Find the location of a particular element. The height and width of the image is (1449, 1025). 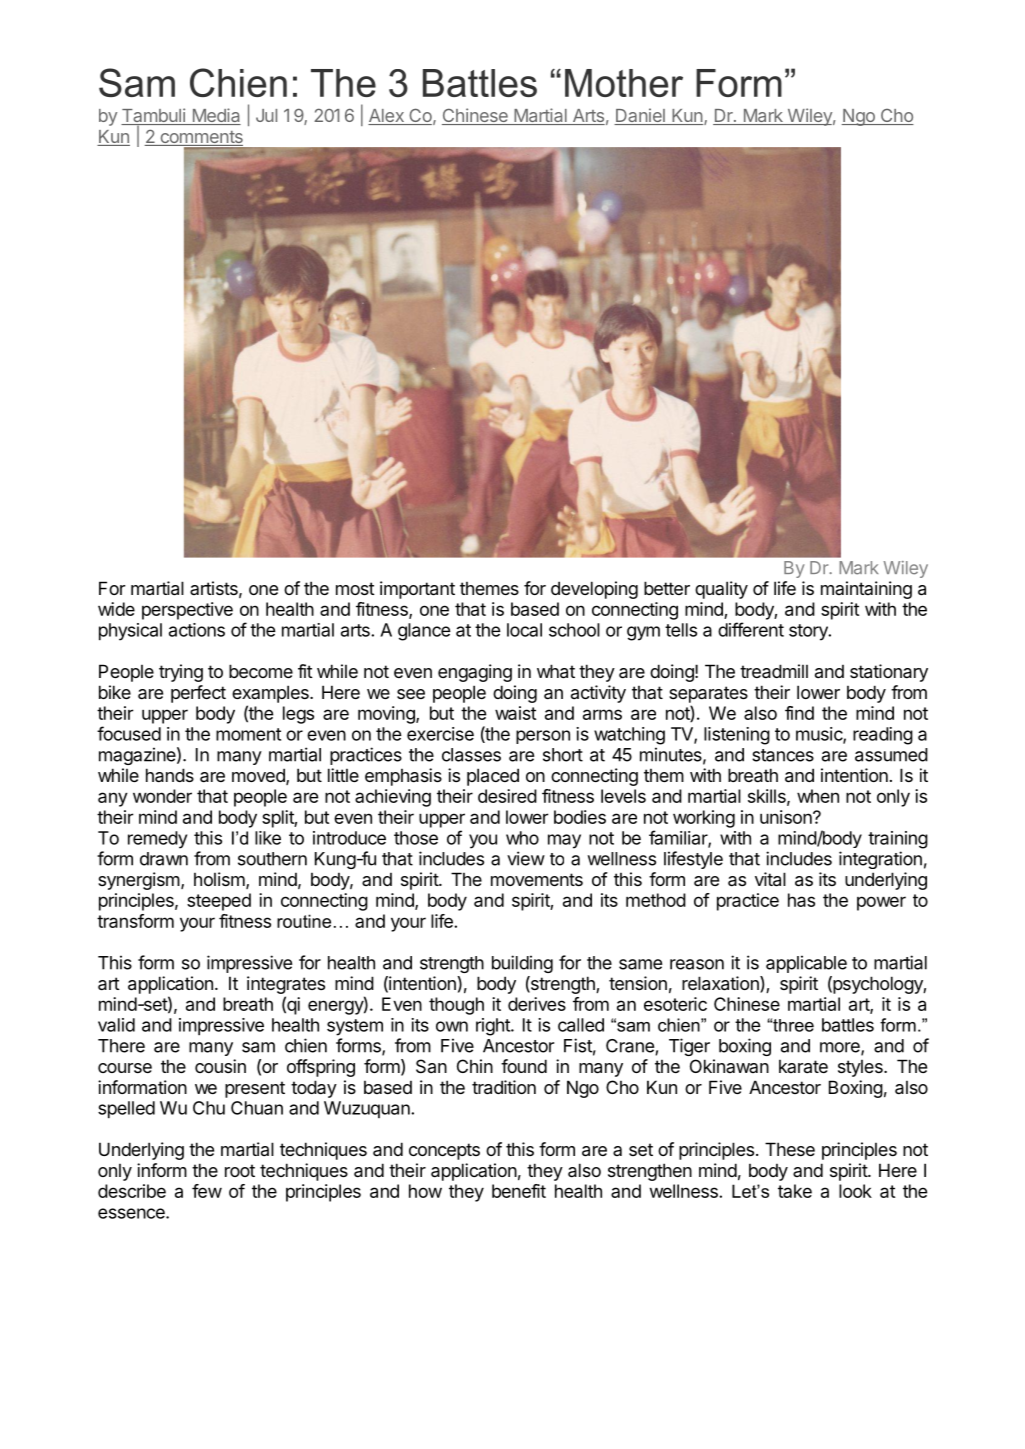

maintaining is located at coordinates (866, 590).
